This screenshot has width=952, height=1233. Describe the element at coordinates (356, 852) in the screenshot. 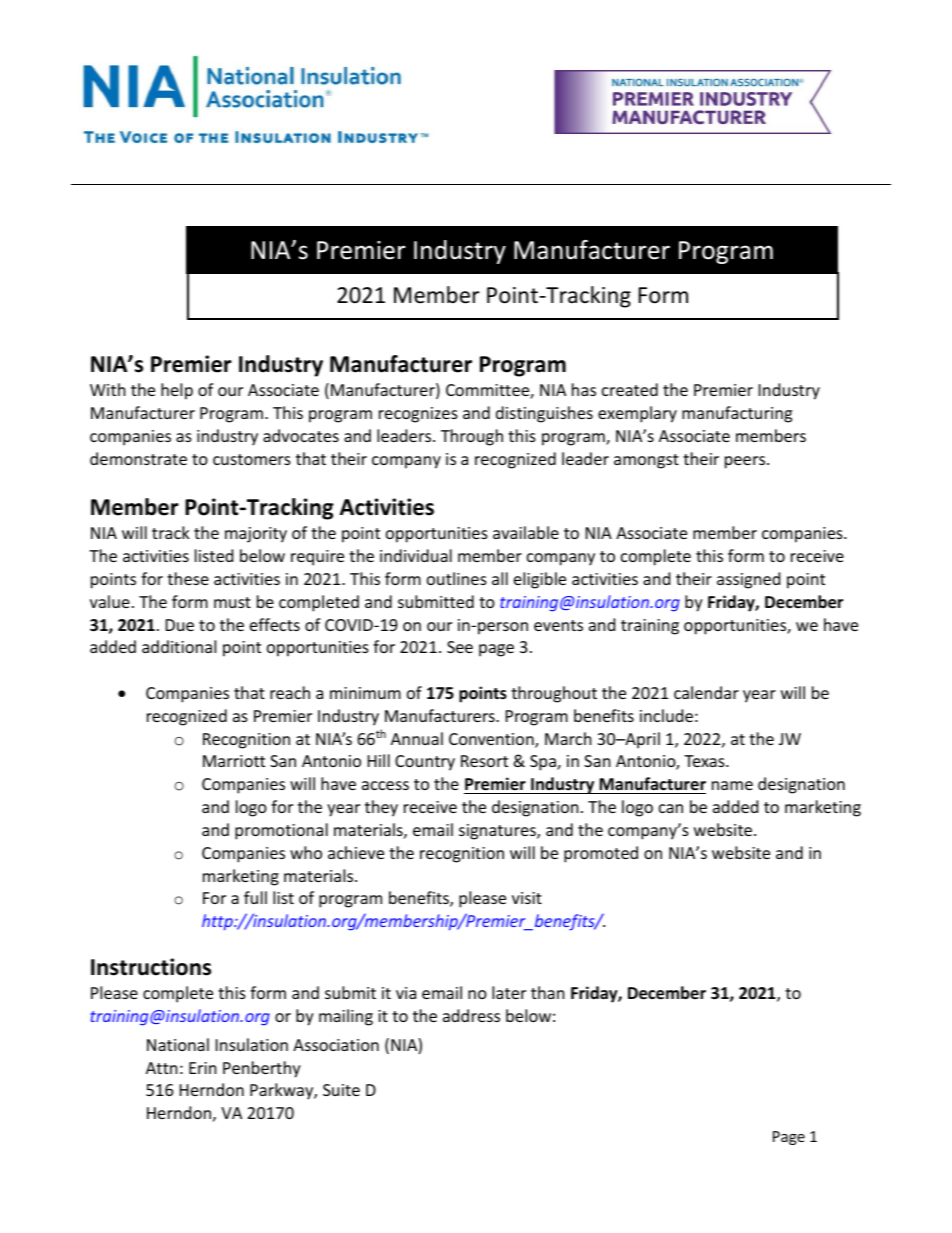

I see `achieve` at that location.
